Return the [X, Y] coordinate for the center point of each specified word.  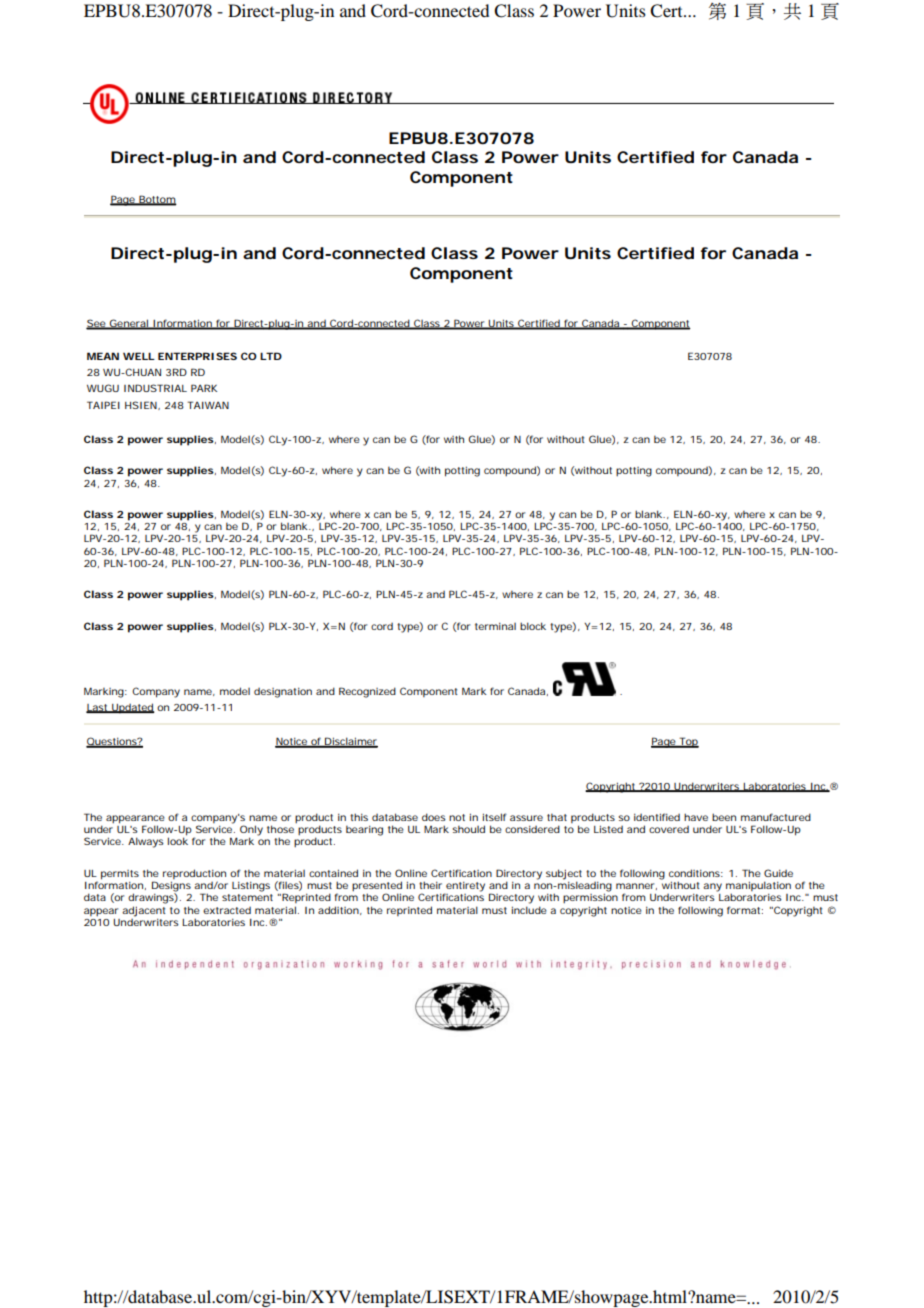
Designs [171, 887]
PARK [204, 388]
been [724, 817]
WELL [139, 356]
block [533, 626]
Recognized [367, 692]
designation [283, 693]
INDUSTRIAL [155, 388]
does [434, 817]
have [696, 817]
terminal [495, 626]
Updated [132, 708]
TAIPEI [103, 405]
